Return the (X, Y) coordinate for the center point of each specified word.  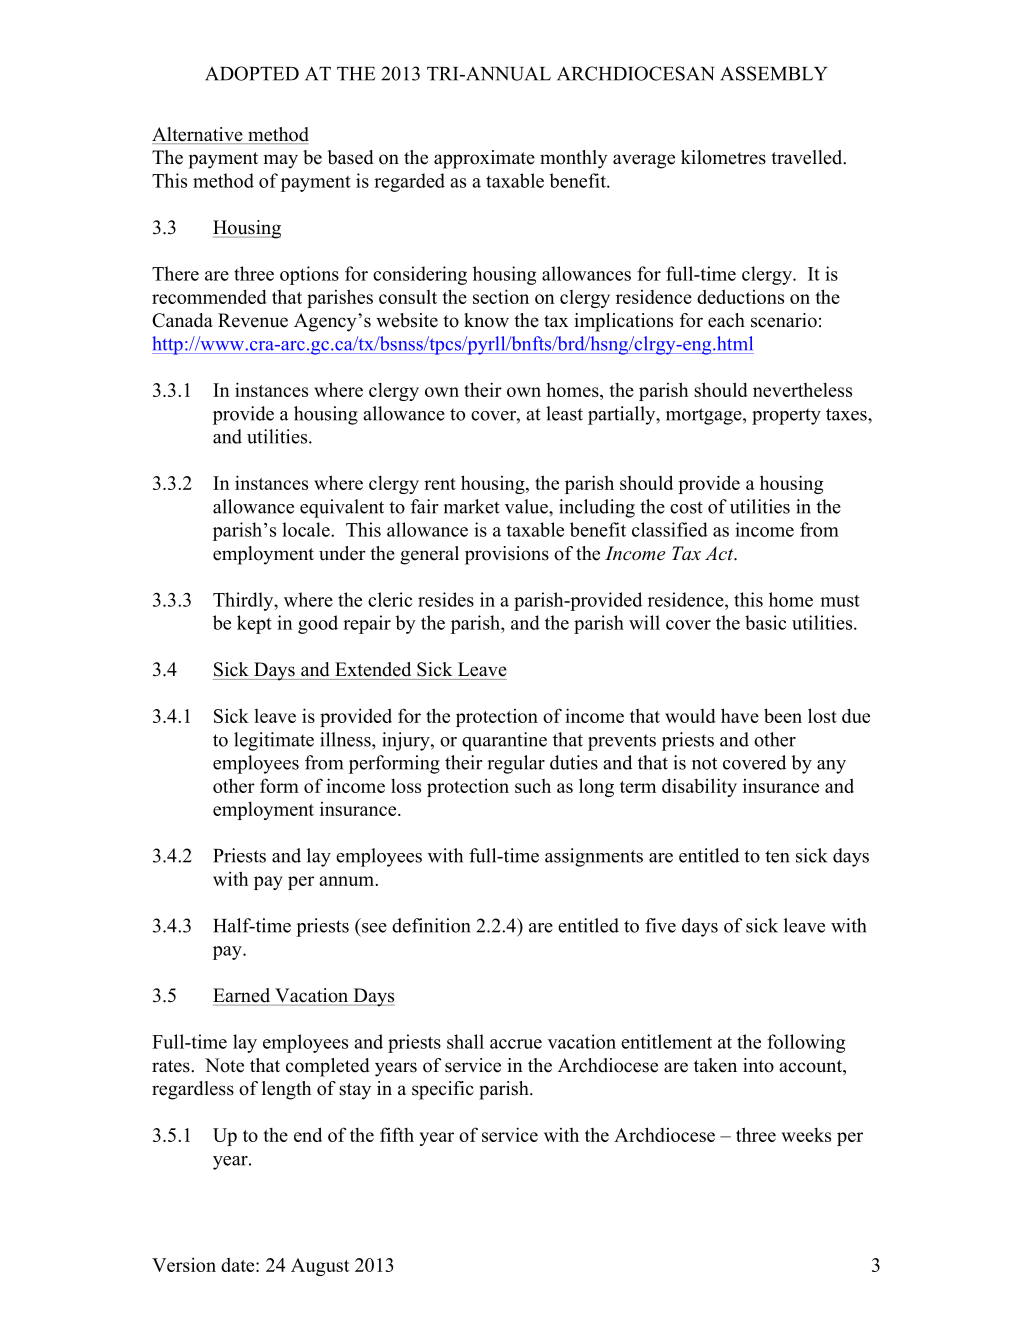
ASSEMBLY (774, 73)
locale (307, 529)
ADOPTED (252, 73)
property (786, 416)
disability (699, 787)
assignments (594, 857)
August (320, 1267)
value (527, 506)
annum (346, 881)
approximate (484, 159)
